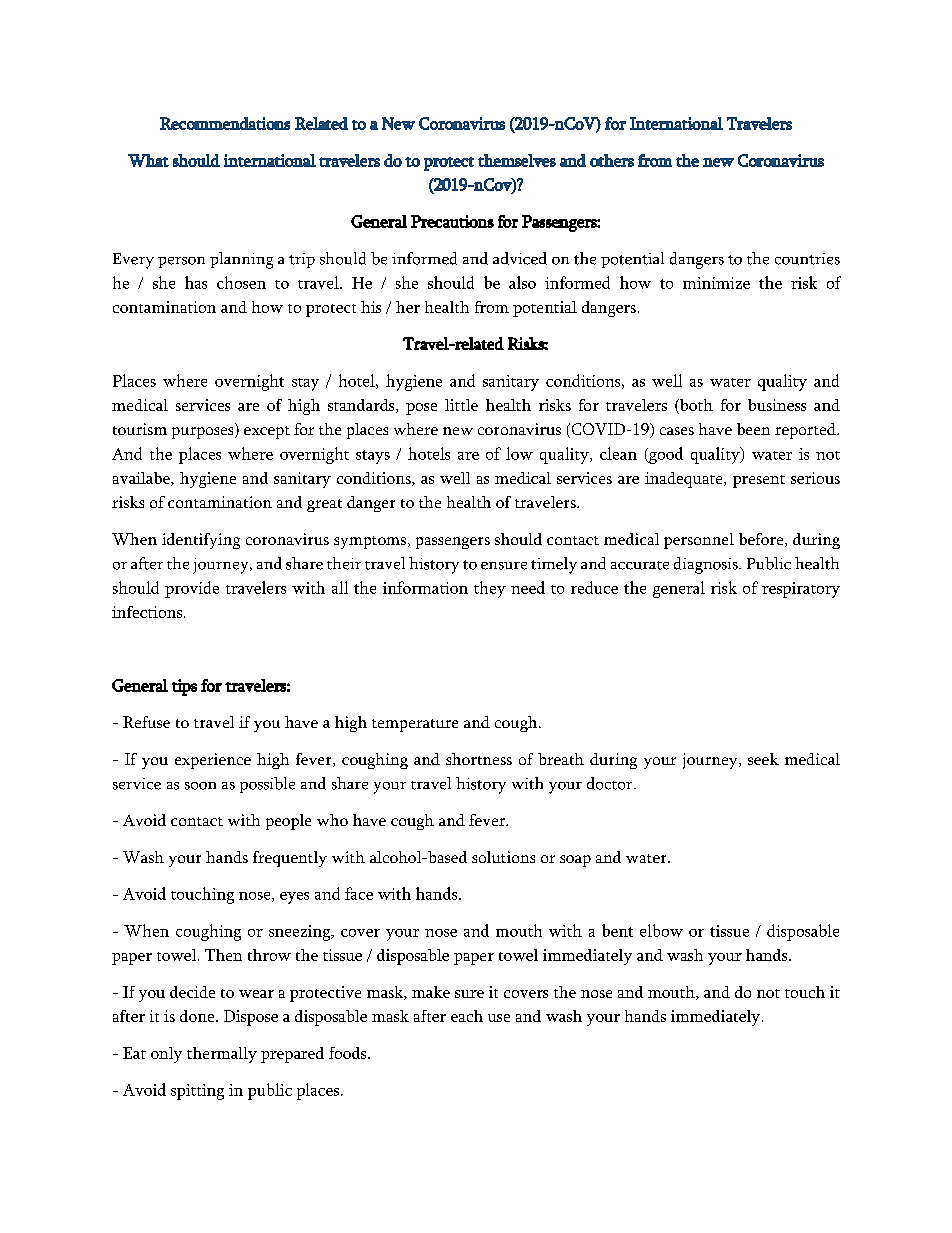 Image resolution: width=952 pixels, height=1233 pixels. What do you see at coordinates (763, 759) in the screenshot?
I see `seek` at bounding box center [763, 759].
